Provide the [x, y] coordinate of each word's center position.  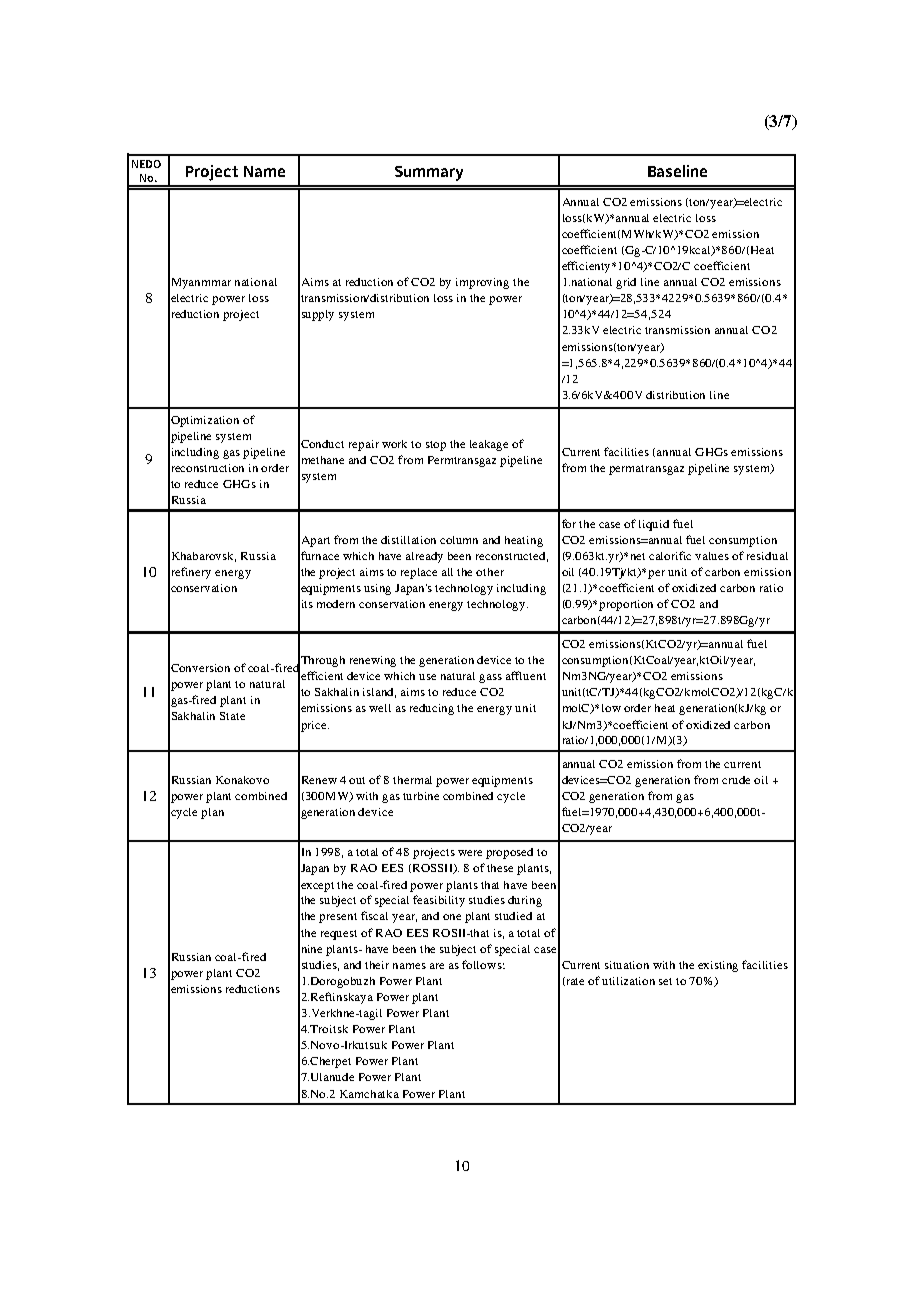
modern [336, 604]
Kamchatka [369, 1094]
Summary [429, 173]
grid [626, 283]
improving [482, 283]
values [712, 556]
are [437, 966]
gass [490, 678]
